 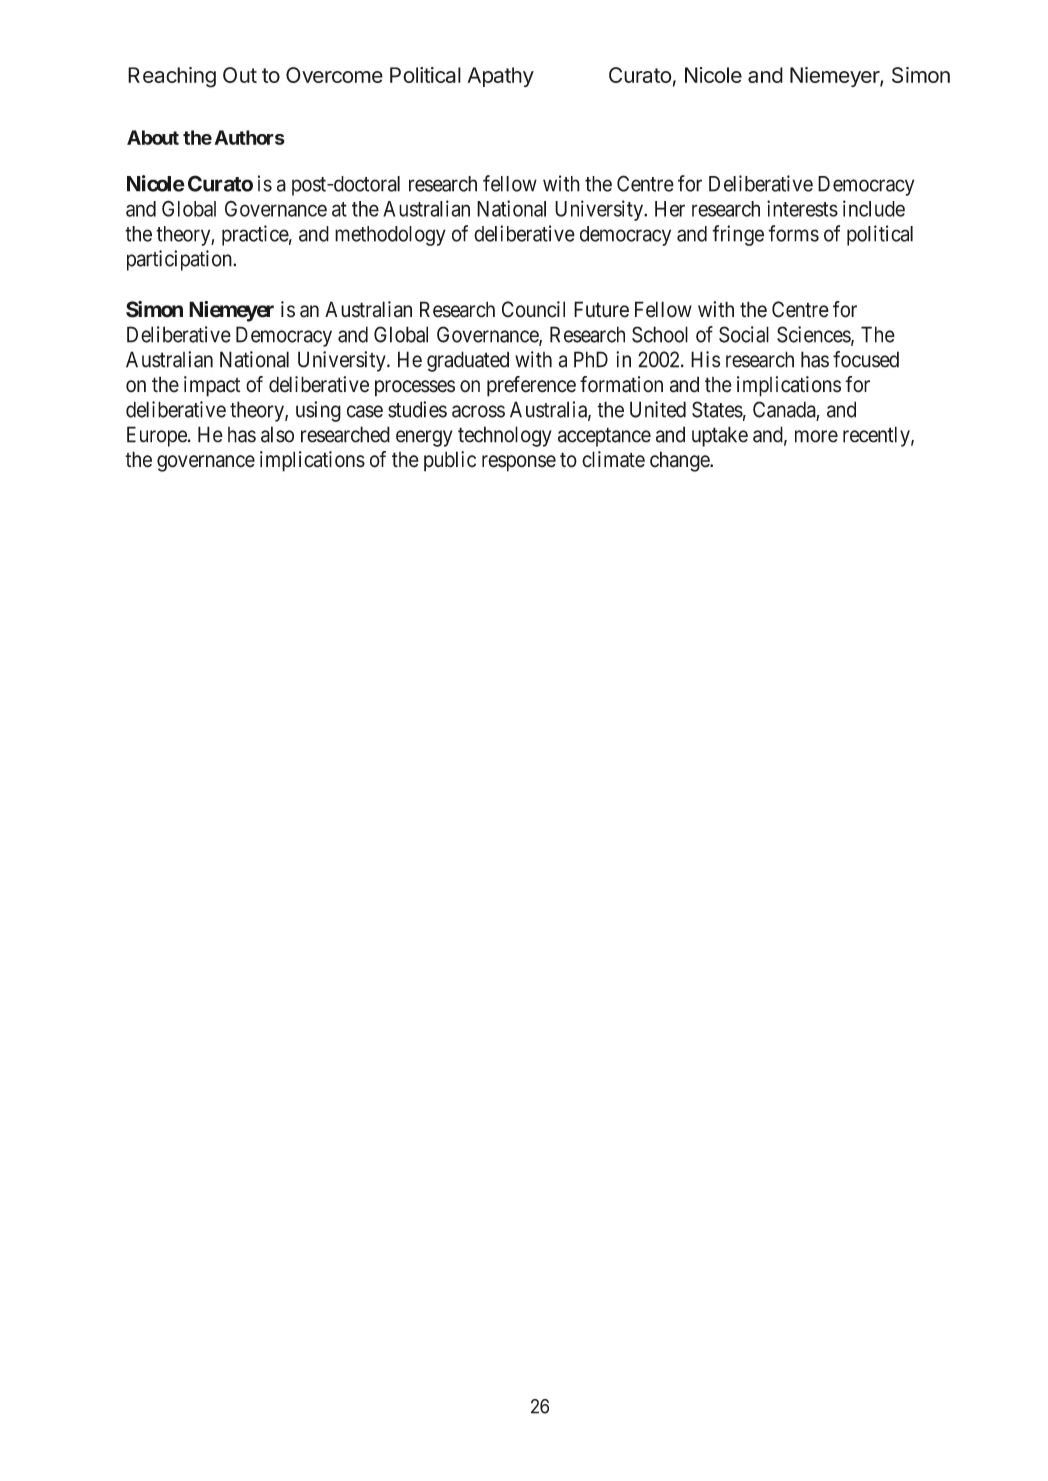 I want to click on focused, so click(x=866, y=359).
